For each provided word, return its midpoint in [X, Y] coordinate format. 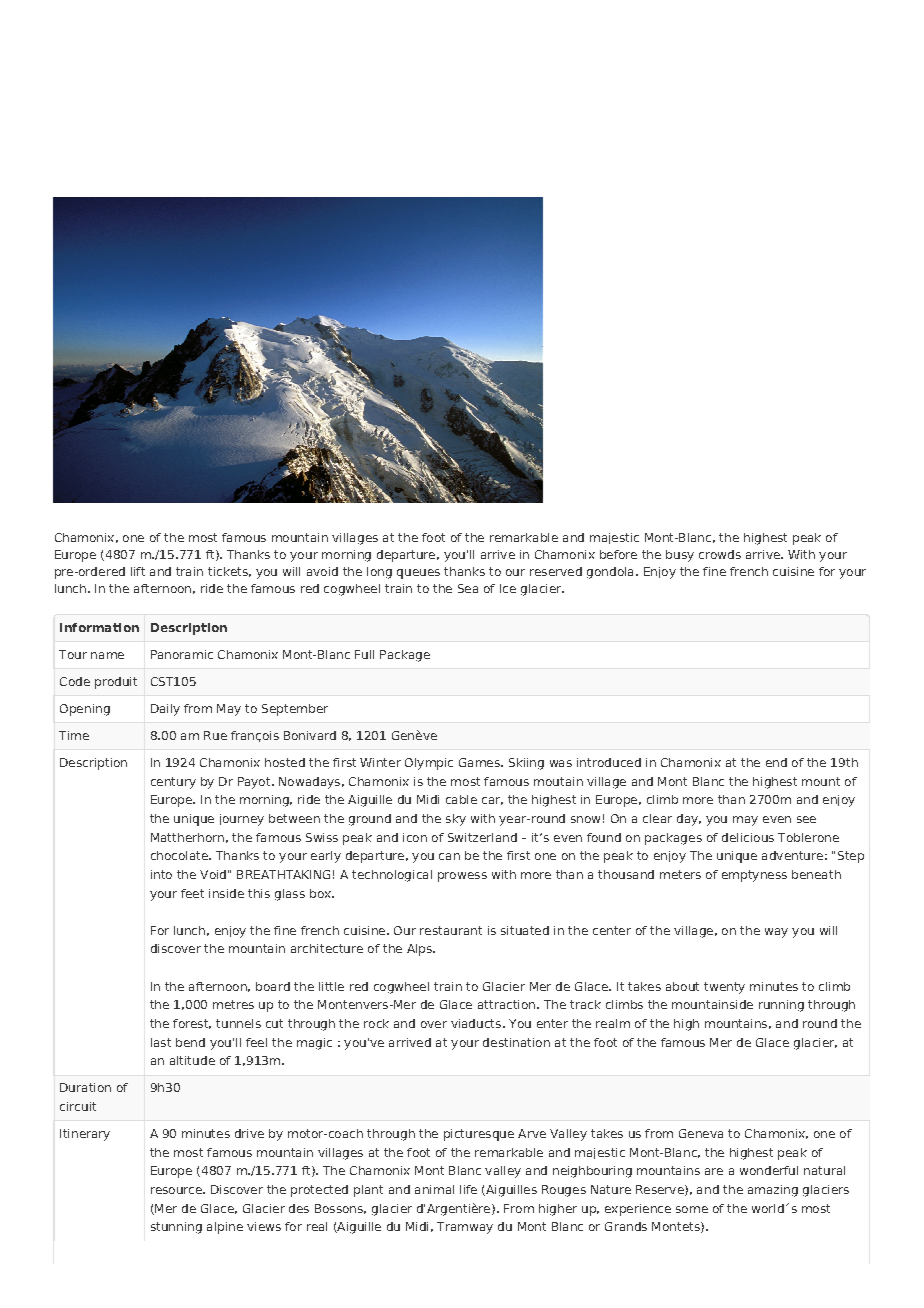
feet [192, 893]
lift [138, 571]
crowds [720, 554]
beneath [816, 874]
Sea [468, 588]
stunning [176, 1228]
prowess [462, 877]
